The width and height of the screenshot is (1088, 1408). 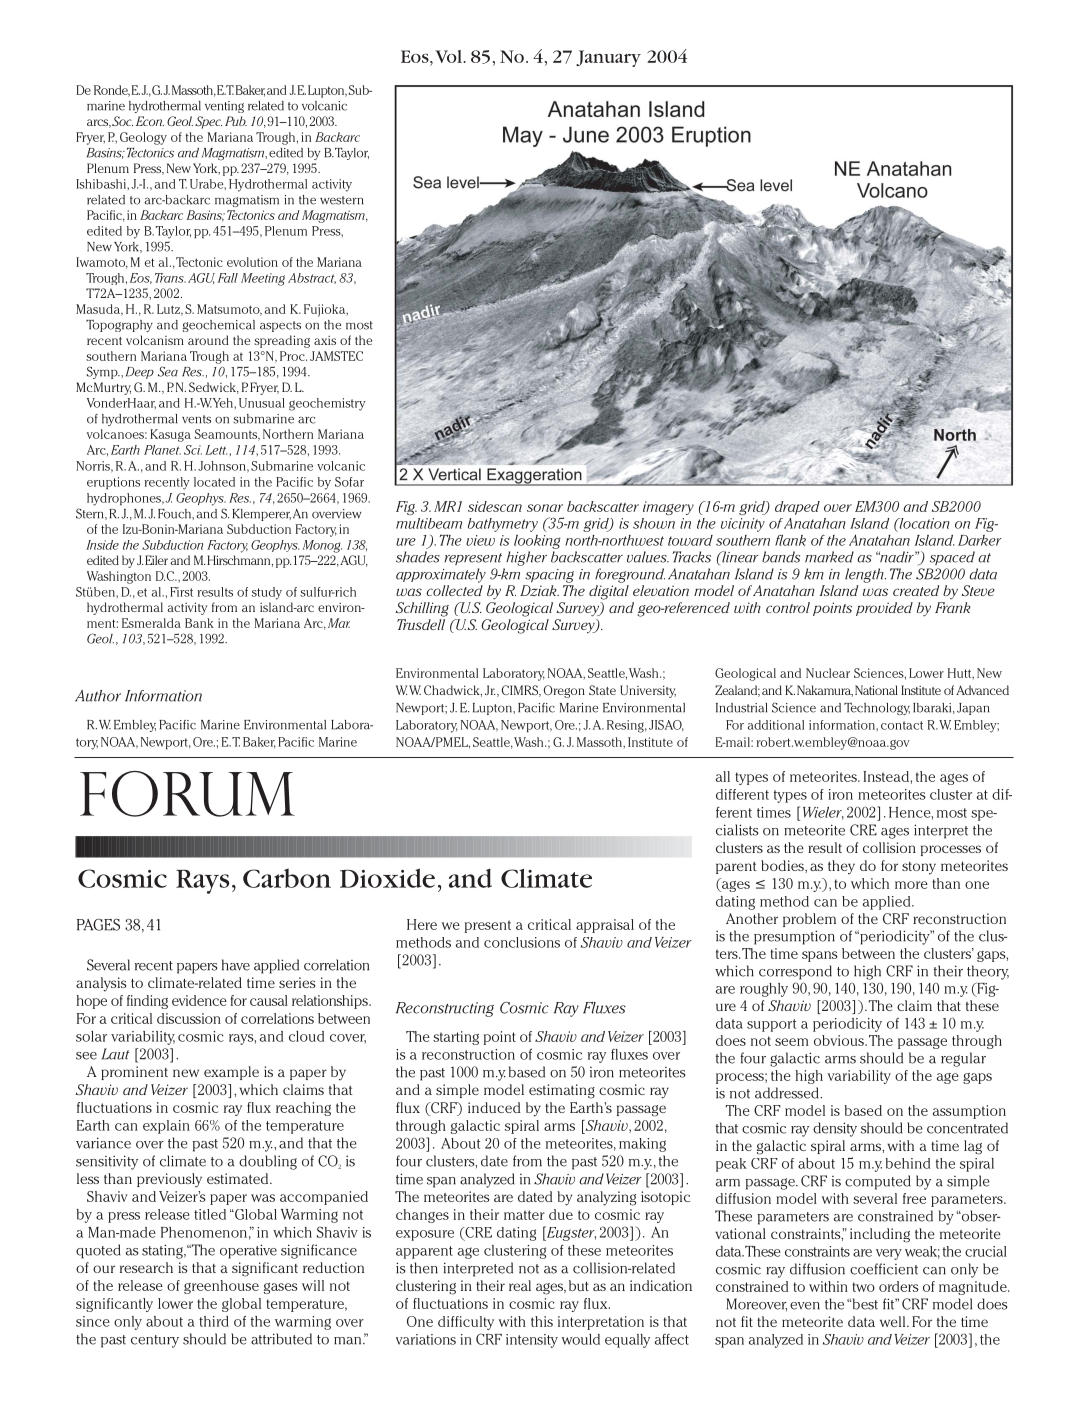 What do you see at coordinates (542, 1321) in the screenshot?
I see `this` at bounding box center [542, 1321].
